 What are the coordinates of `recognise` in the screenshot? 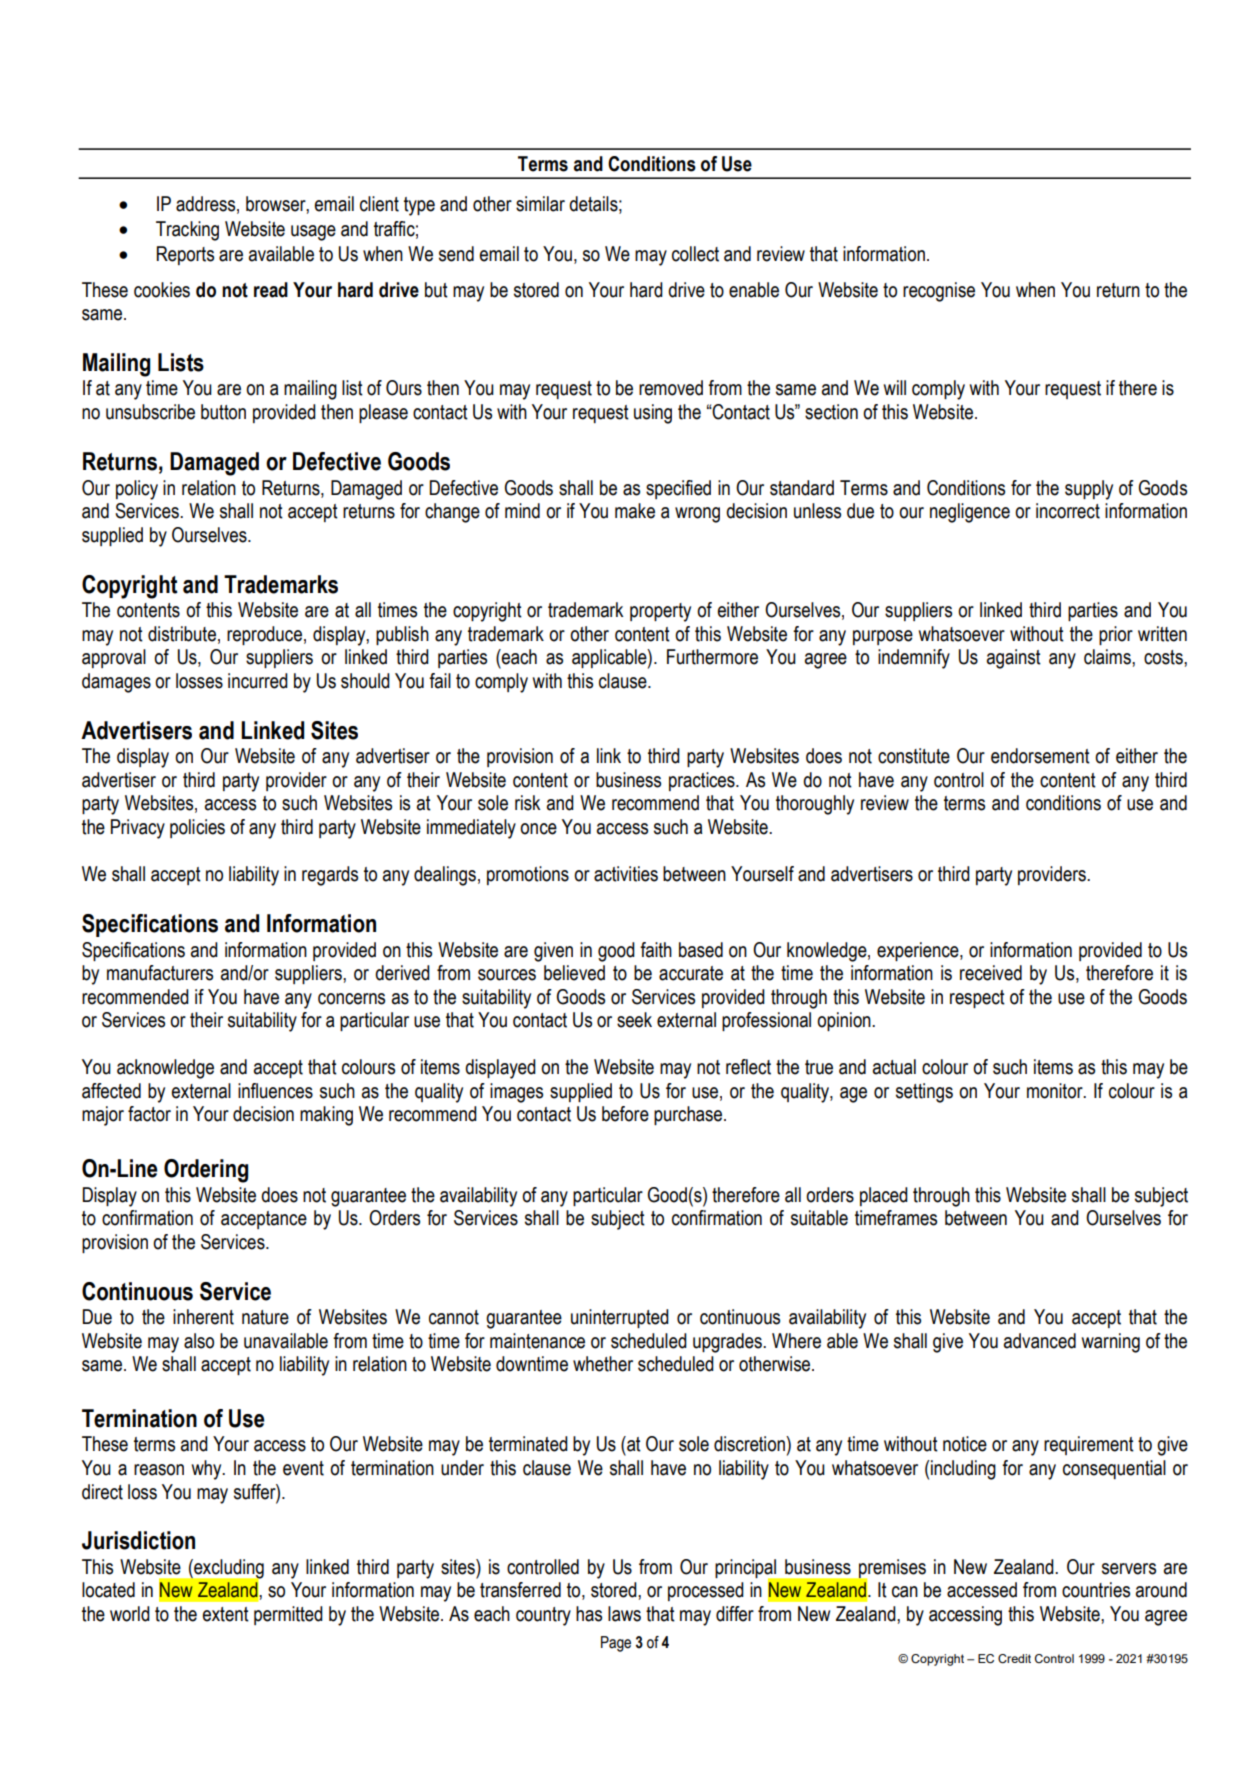 It's located at (939, 292).
